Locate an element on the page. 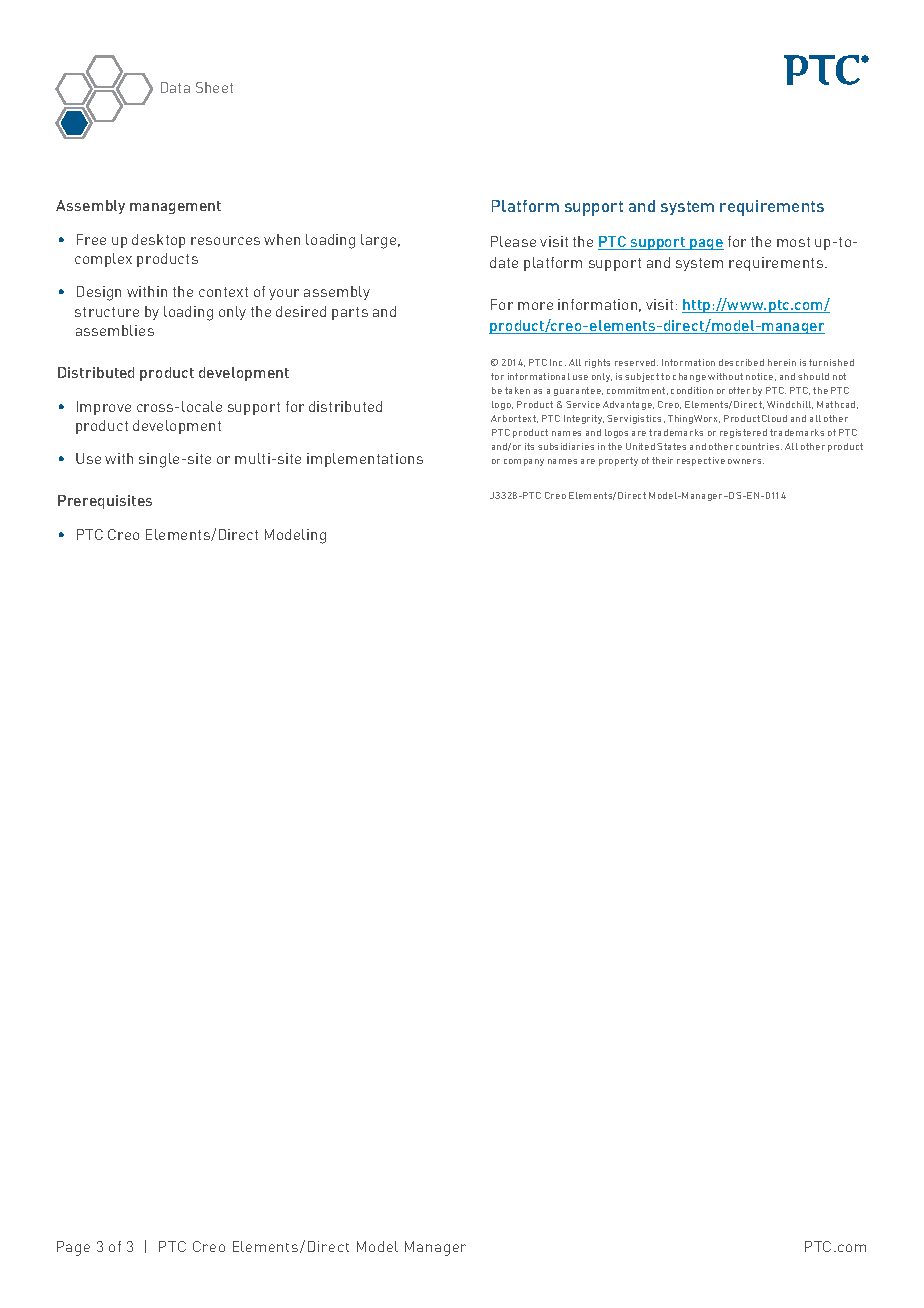 The height and width of the page is (1308, 924). context is located at coordinates (223, 292).
